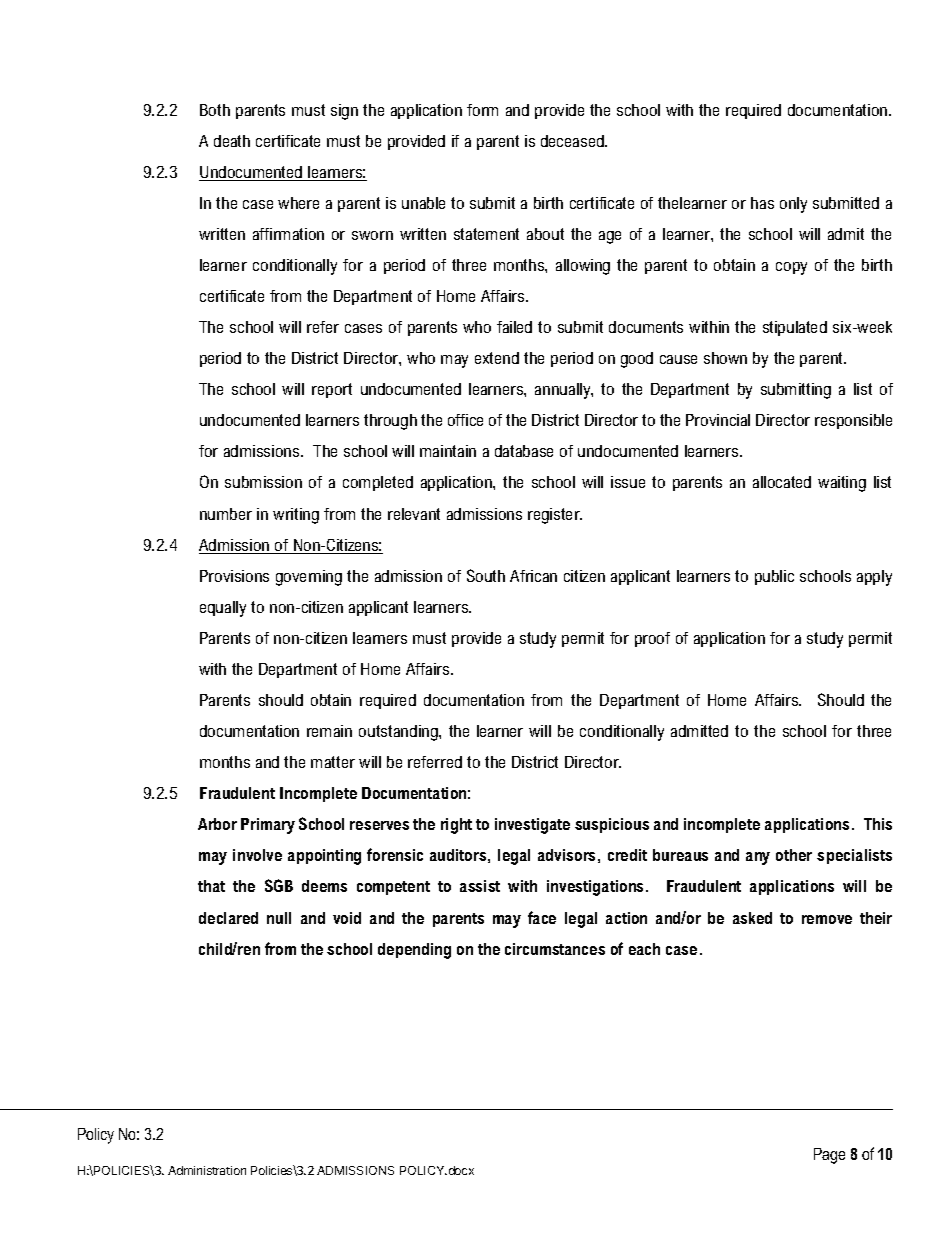  What do you see at coordinates (794, 855) in the document?
I see `other` at bounding box center [794, 855].
